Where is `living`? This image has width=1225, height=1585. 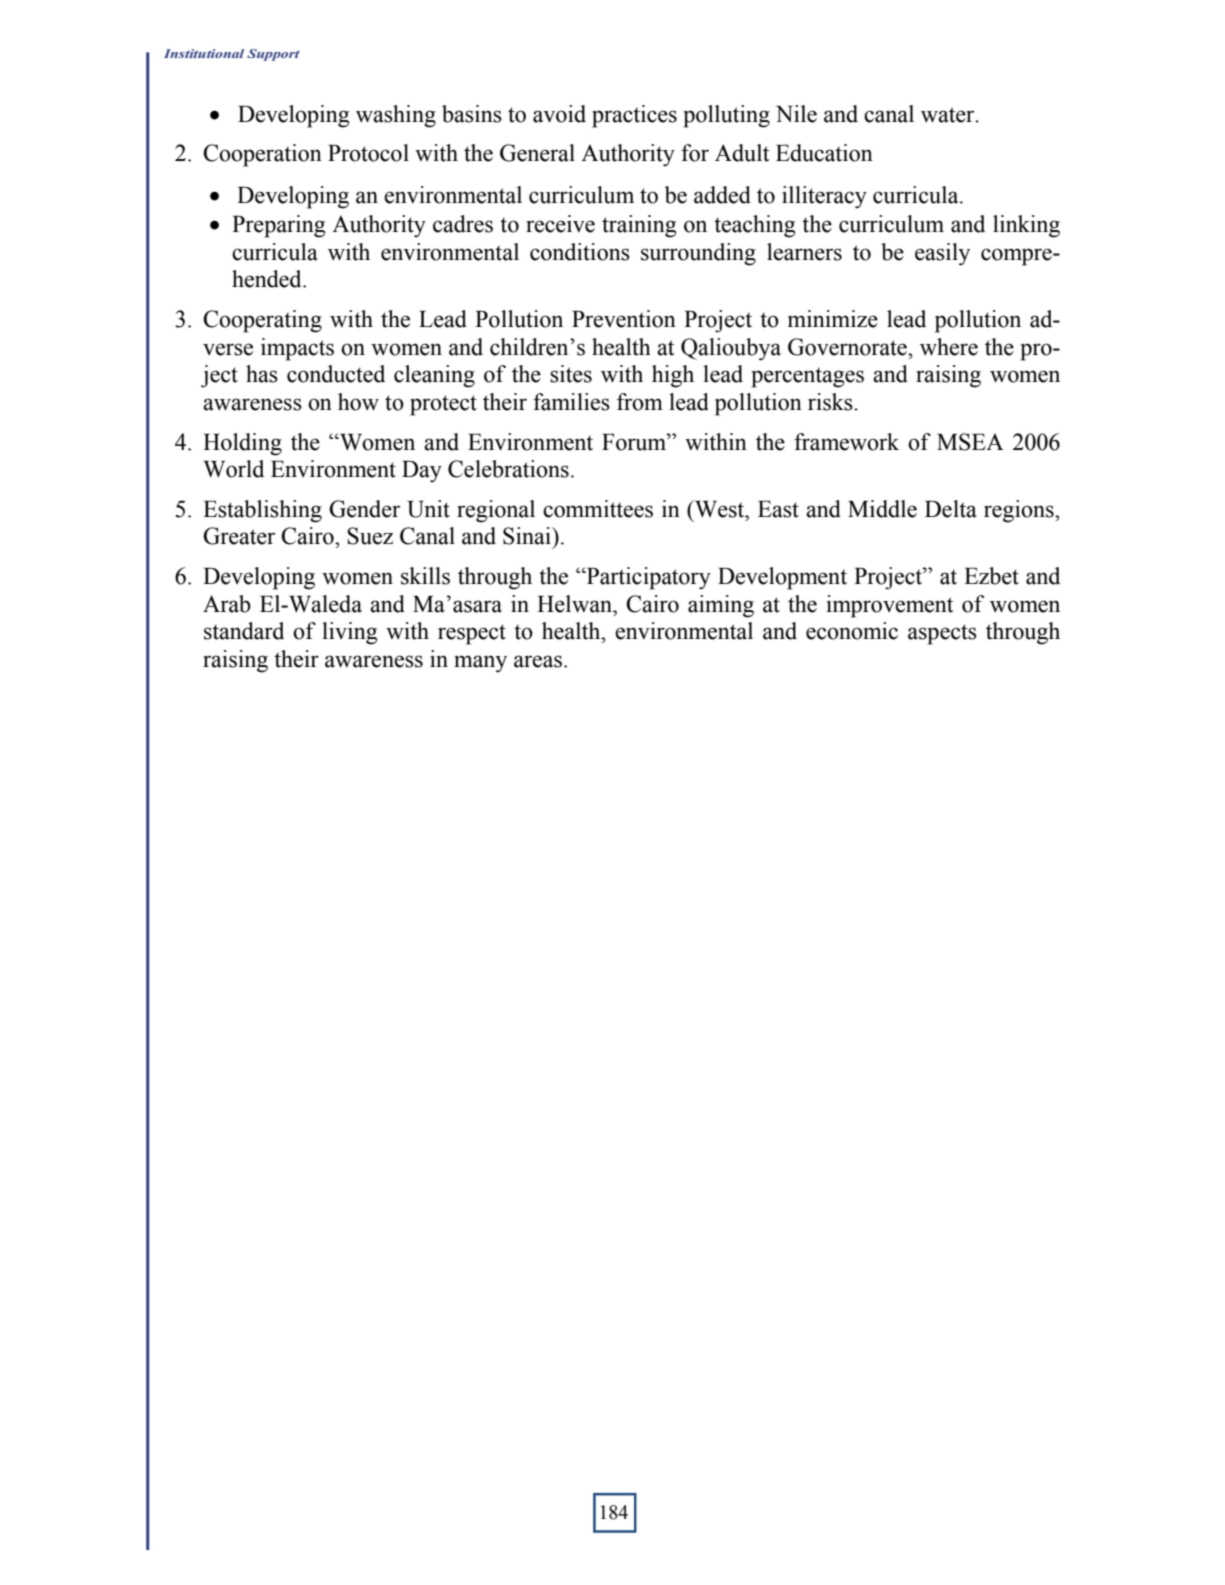 living is located at coordinates (350, 633).
